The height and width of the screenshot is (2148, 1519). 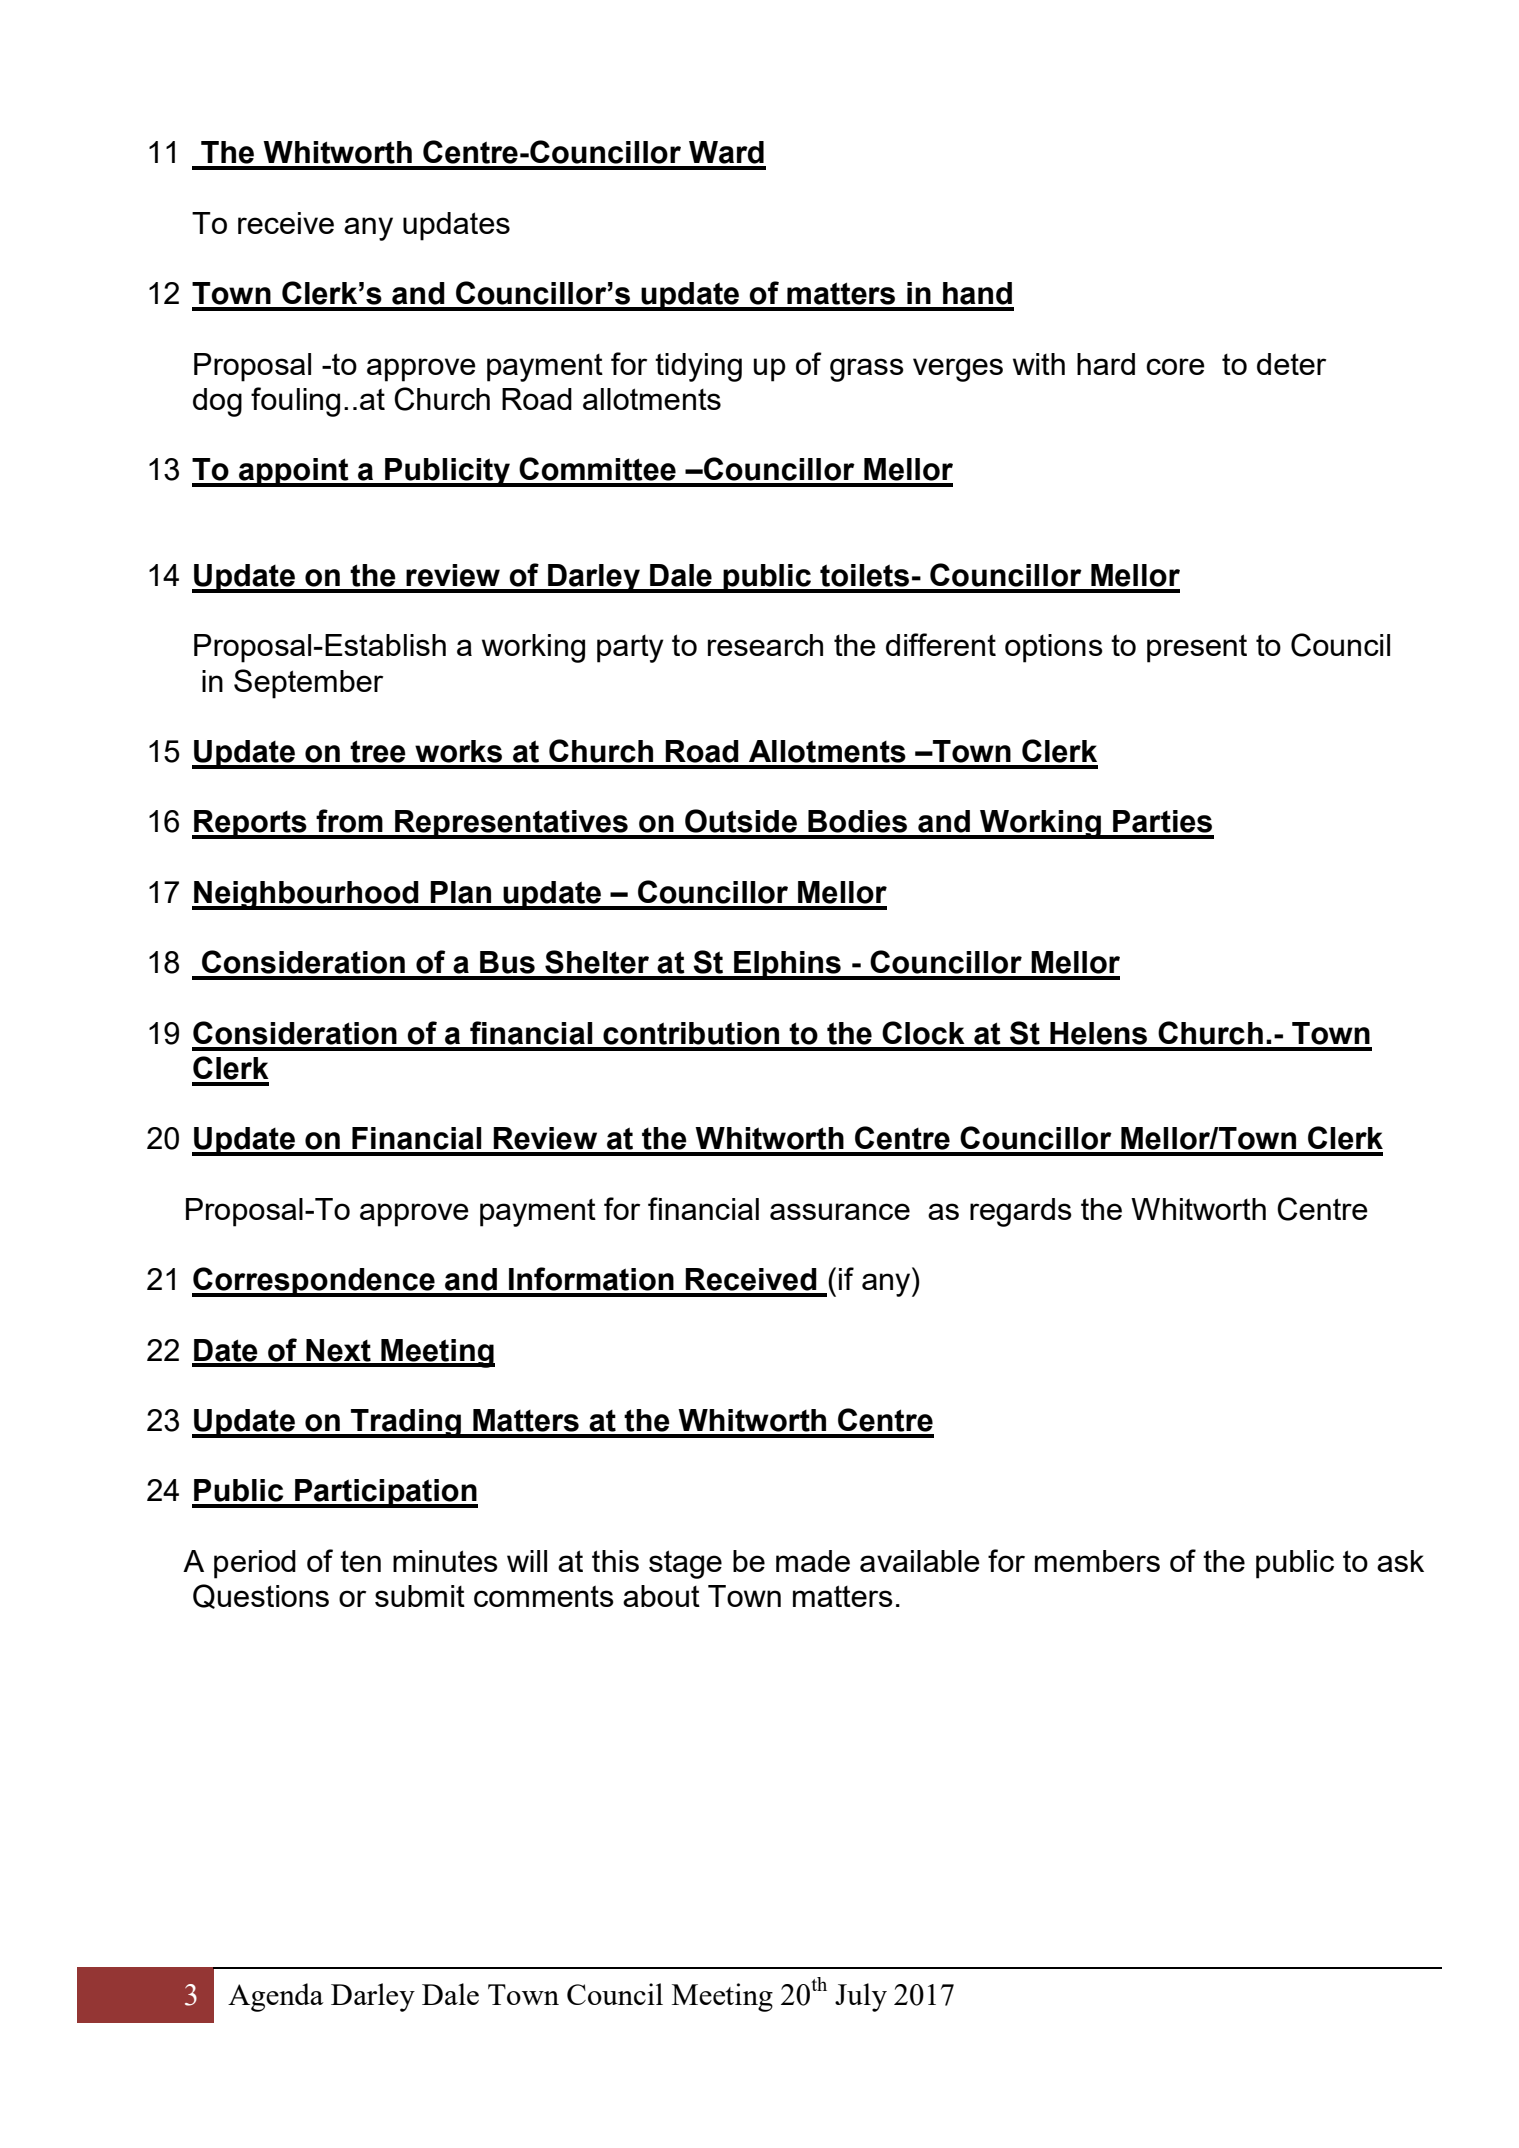 What do you see at coordinates (840, 1211) in the screenshot?
I see `assurance` at bounding box center [840, 1211].
